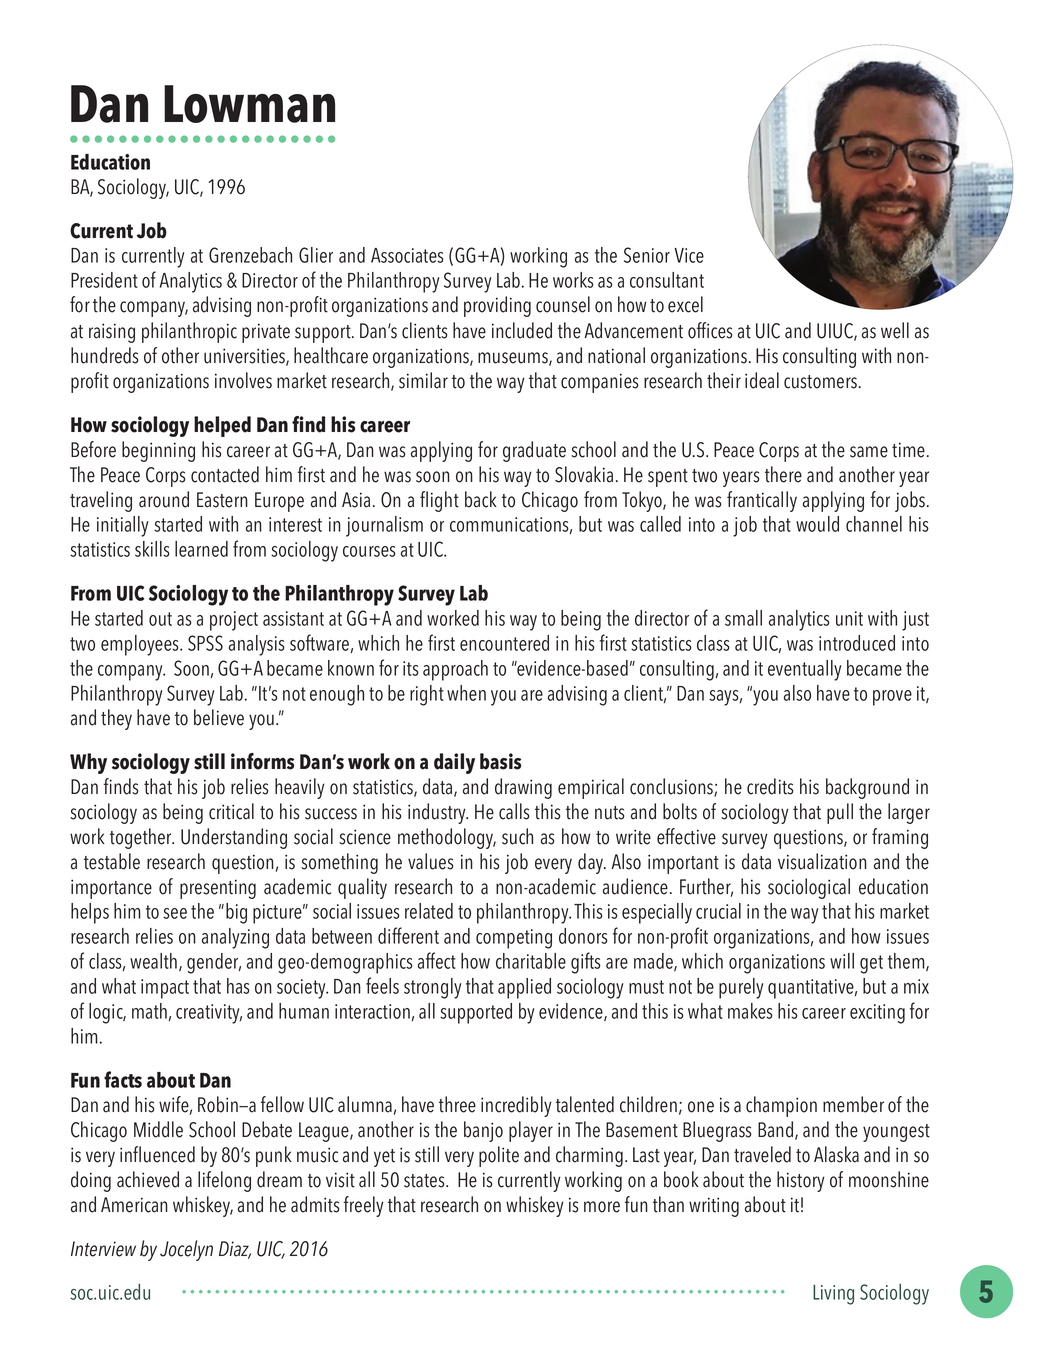  Describe the element at coordinates (189, 332) in the screenshot. I see `philanthropic` at that location.
